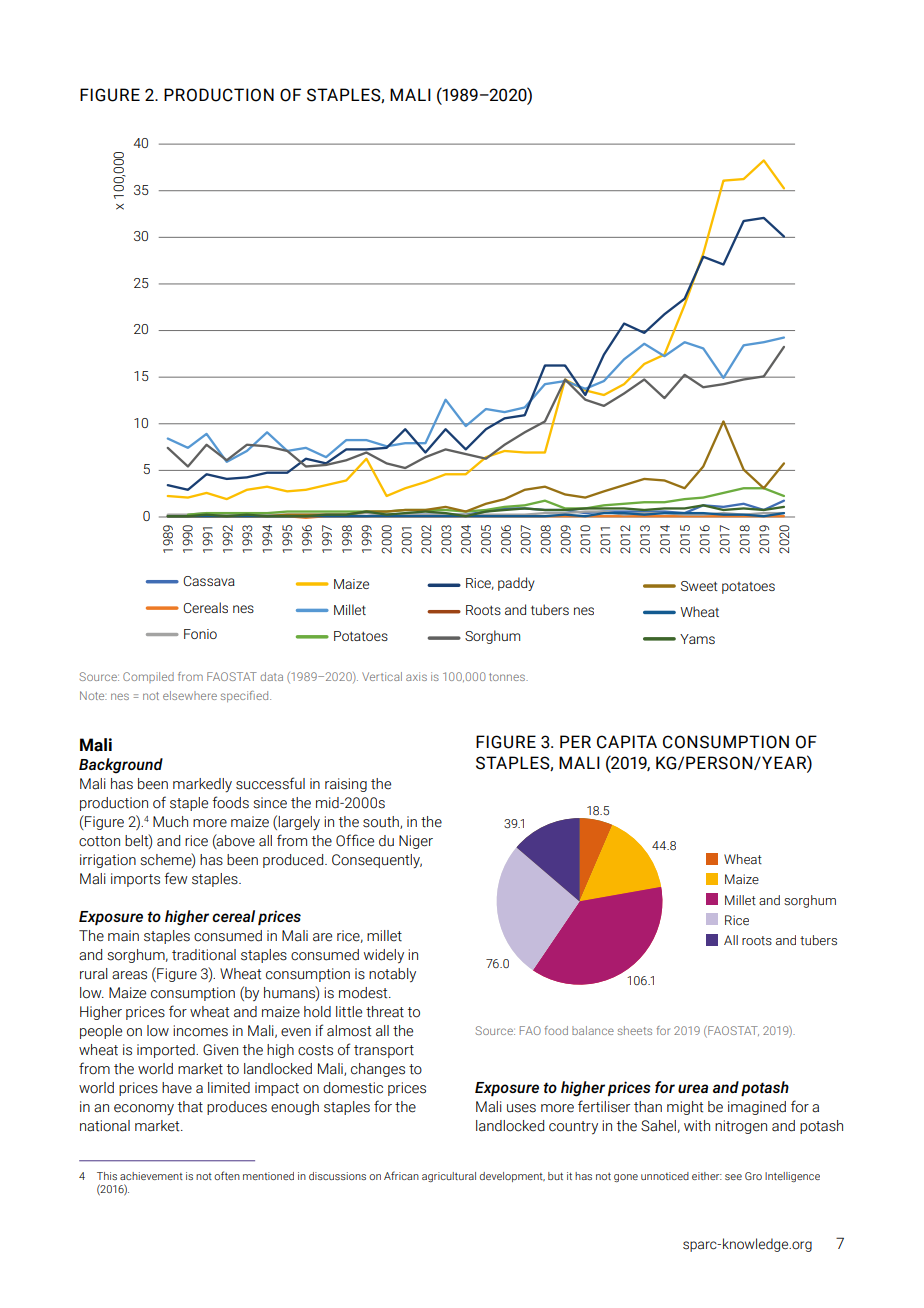 This page has width=924, height=1308. Describe the element at coordinates (176, 878) in the page. I see `few` at that location.
